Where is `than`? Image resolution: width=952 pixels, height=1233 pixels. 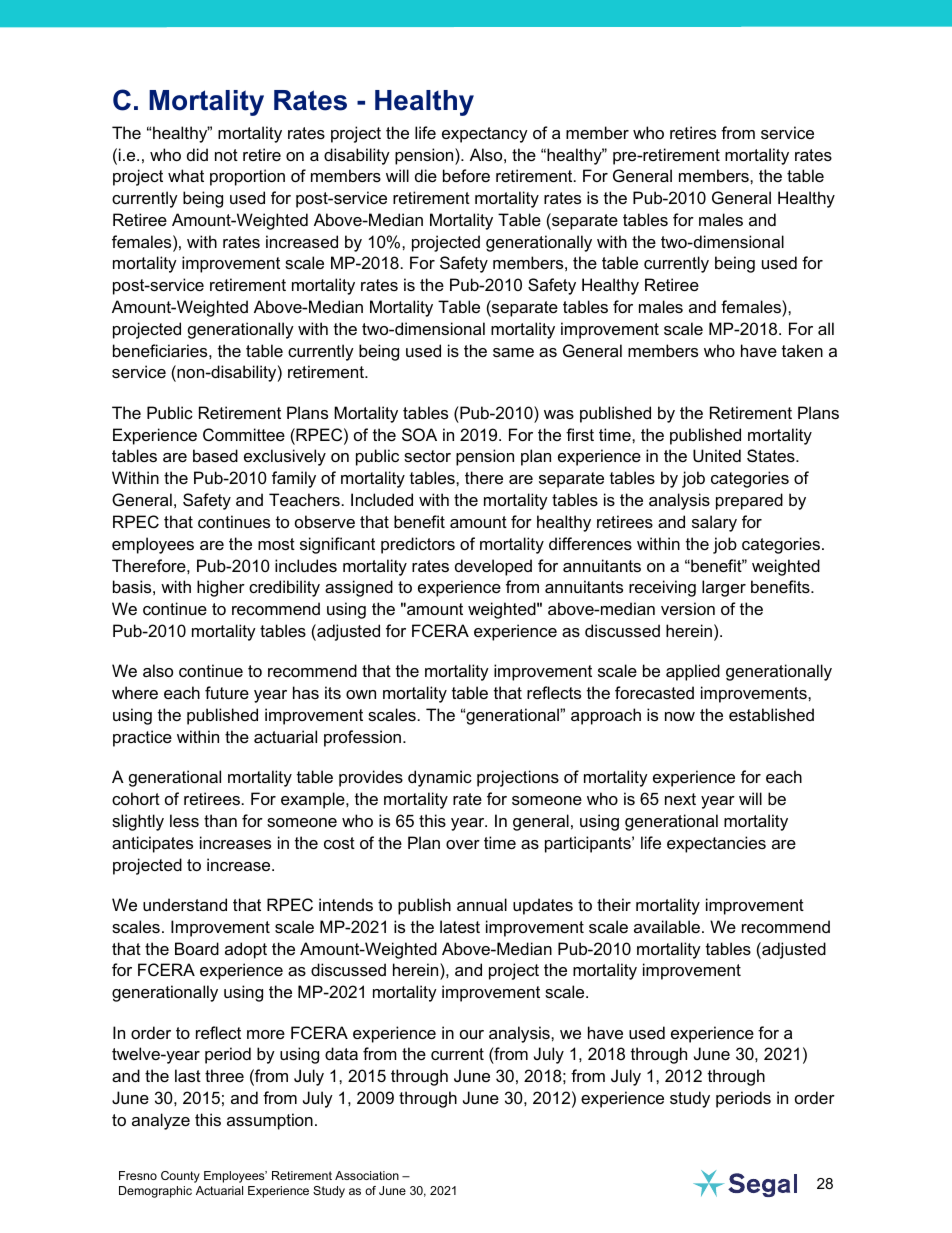
than is located at coordinates (220, 820).
